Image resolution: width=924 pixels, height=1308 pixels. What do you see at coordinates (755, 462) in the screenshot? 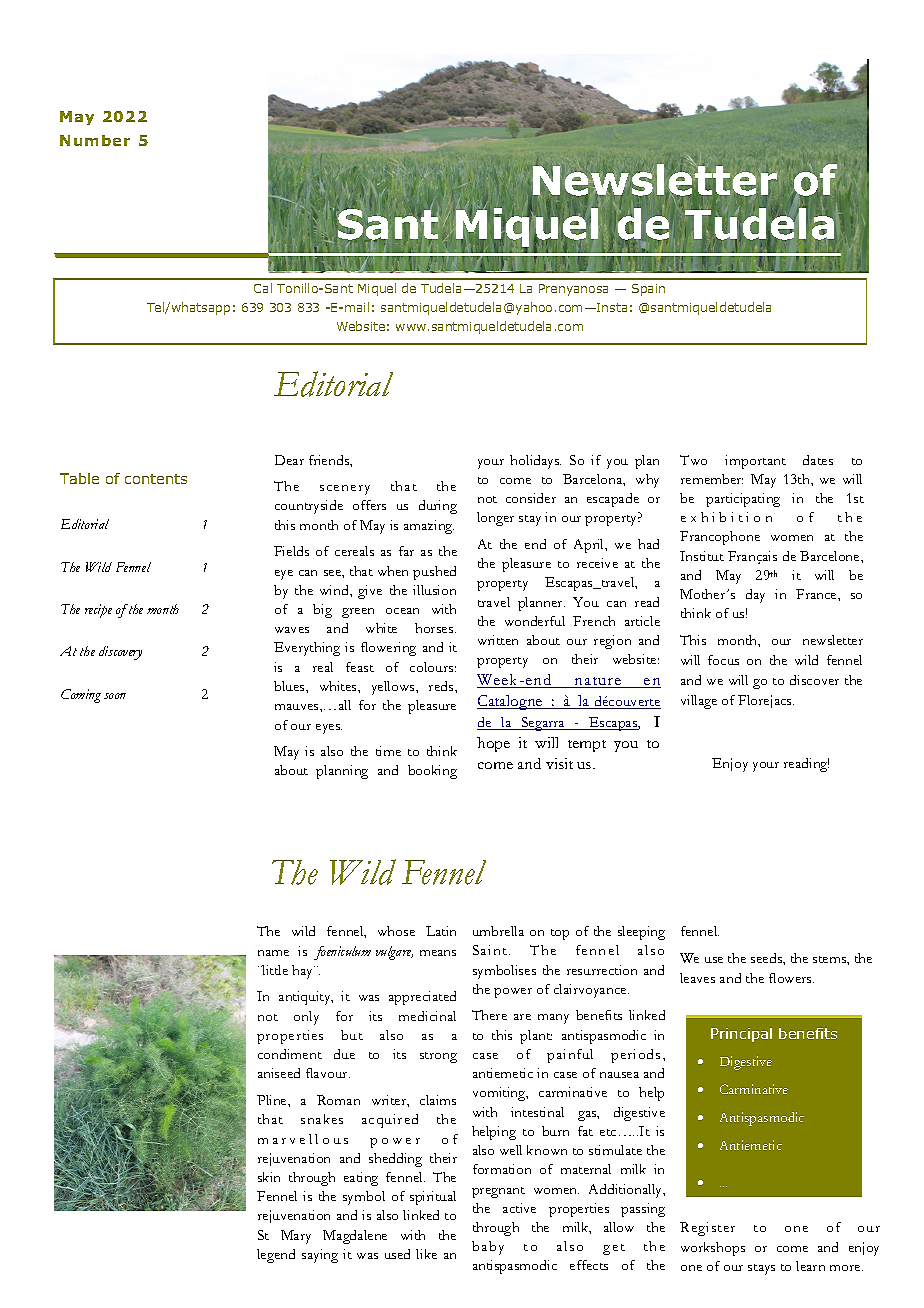
I see `important` at bounding box center [755, 462].
